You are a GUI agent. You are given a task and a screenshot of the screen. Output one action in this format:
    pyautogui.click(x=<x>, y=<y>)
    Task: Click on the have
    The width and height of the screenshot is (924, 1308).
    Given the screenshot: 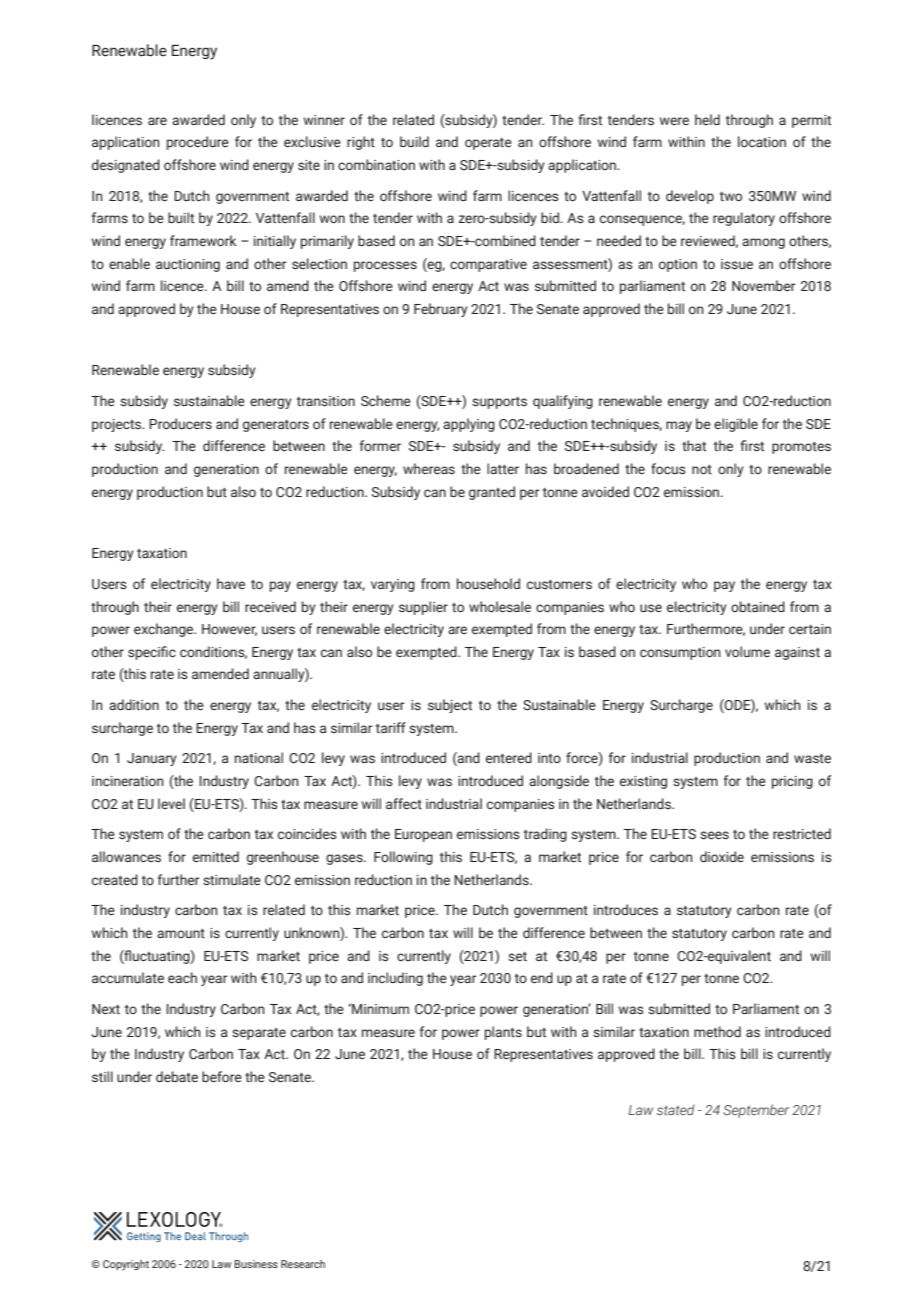 What is the action you would take?
    pyautogui.click(x=231, y=583)
